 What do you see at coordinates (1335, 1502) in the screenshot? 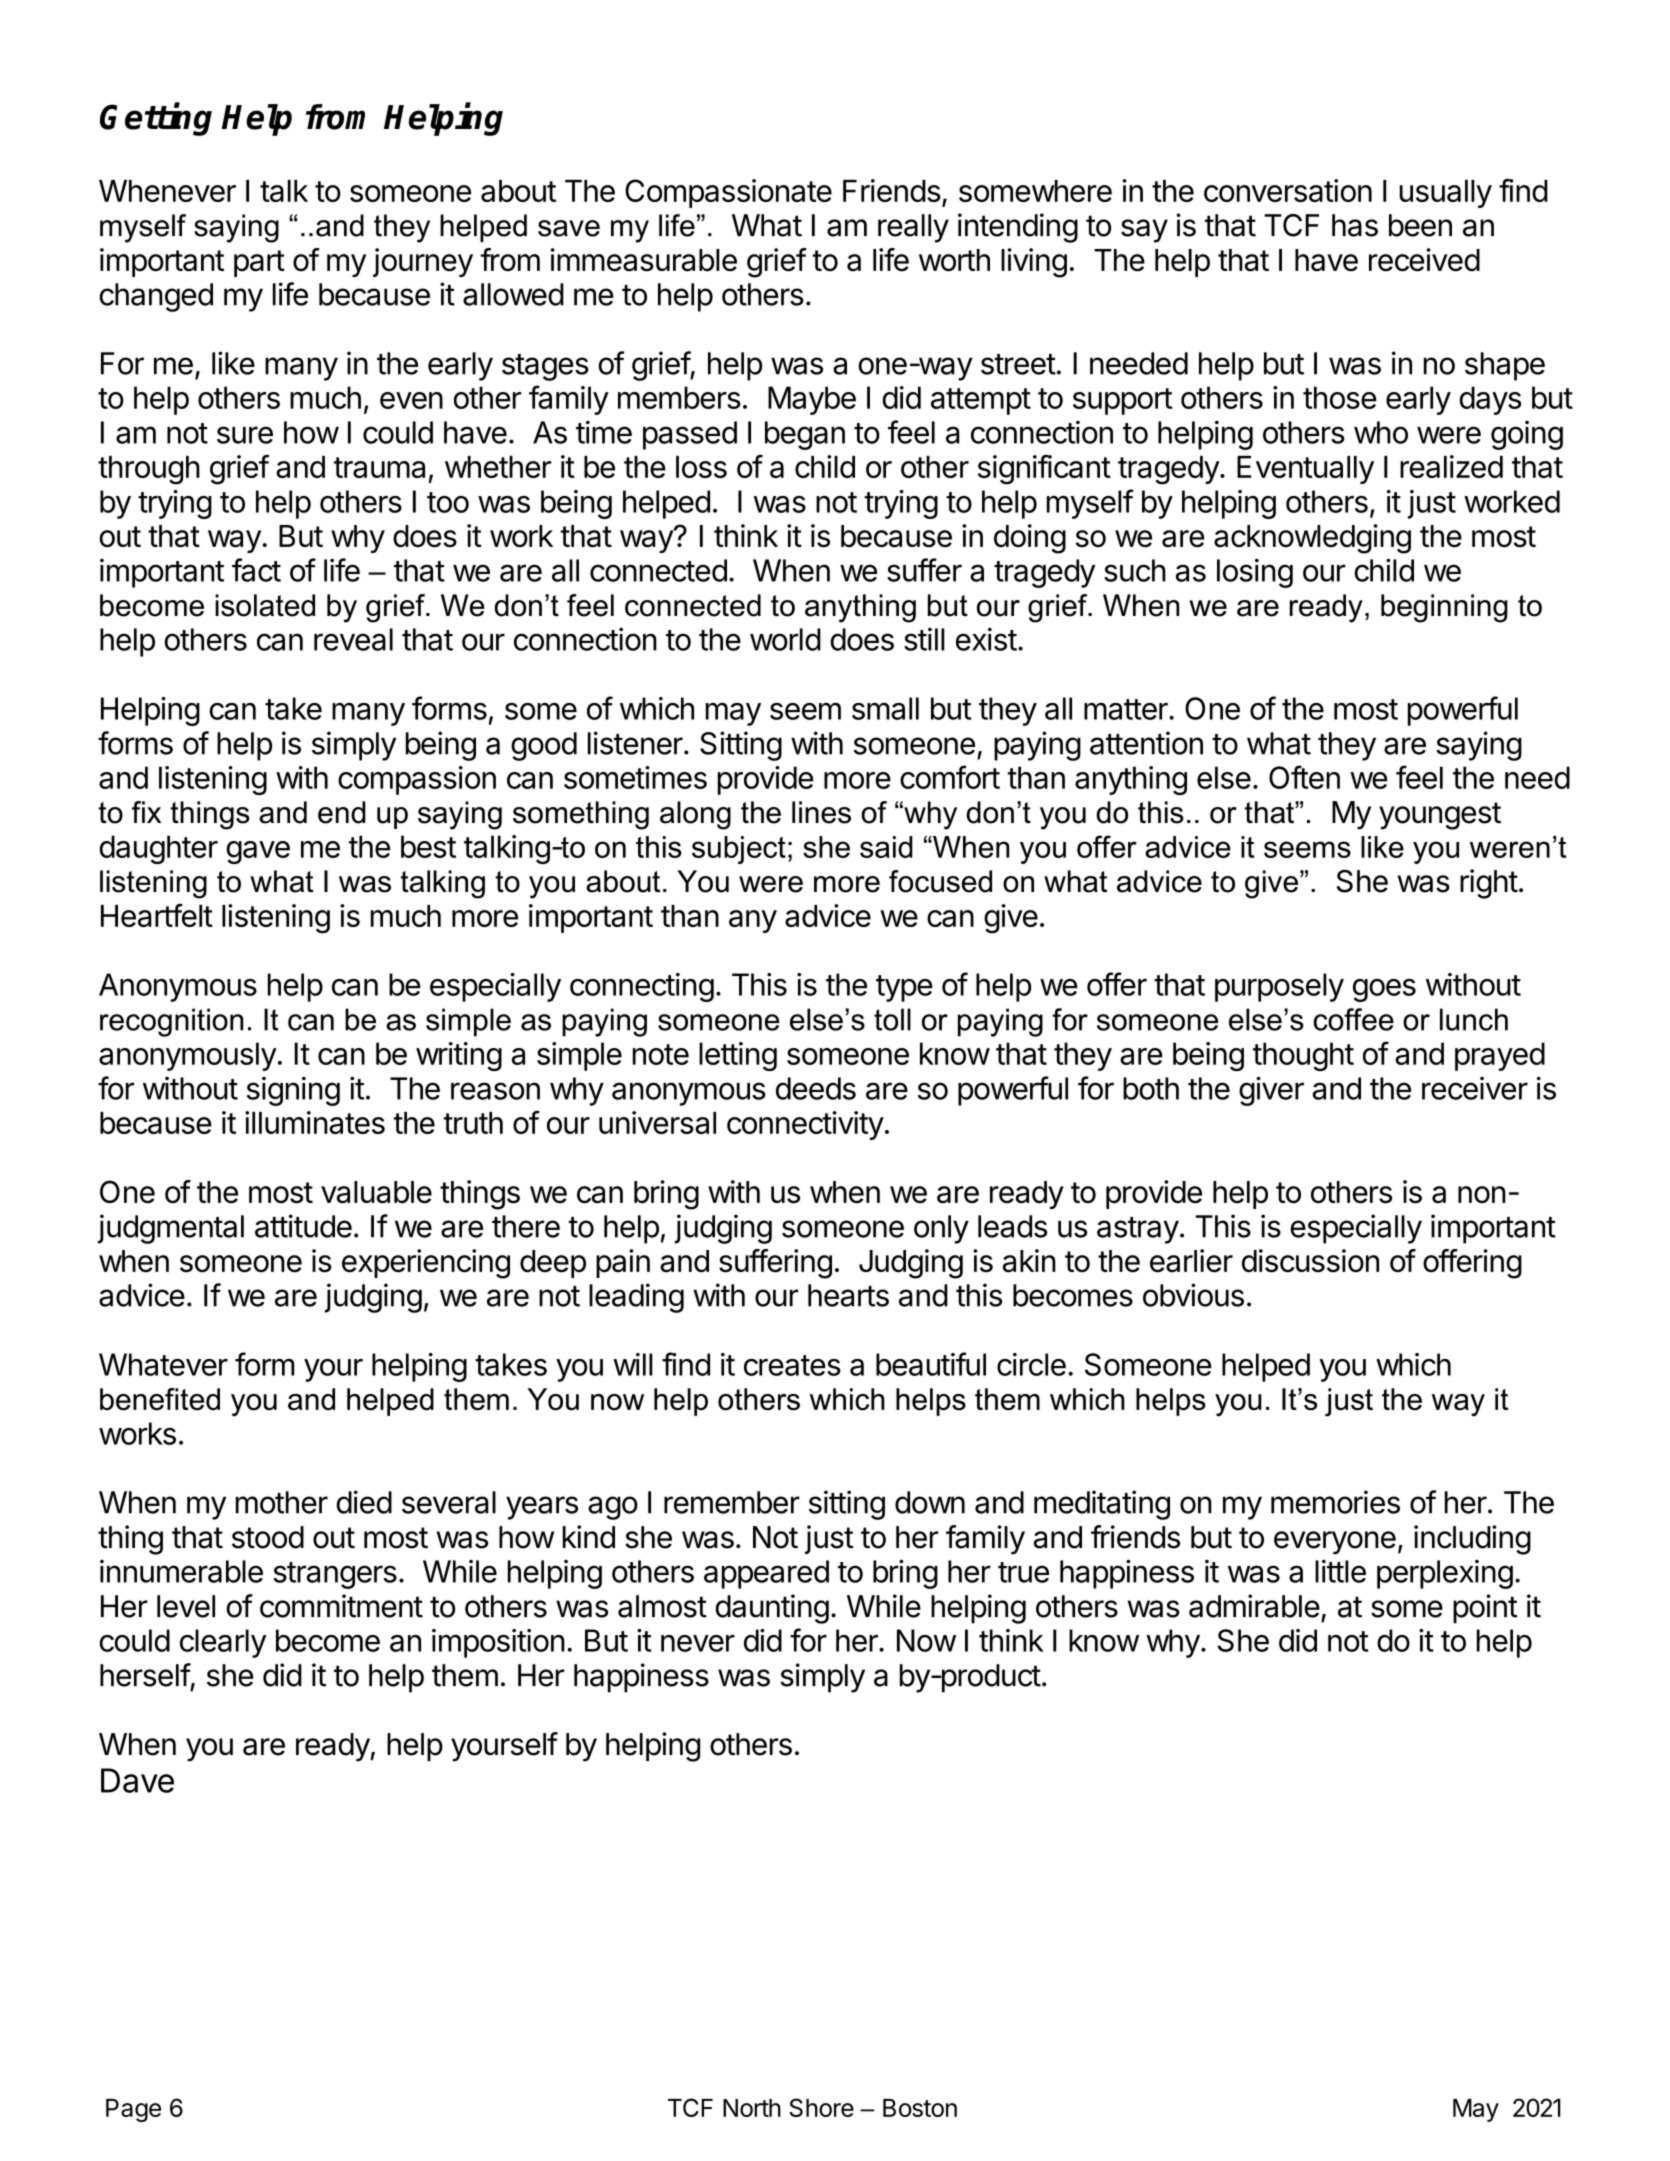
I see `memories` at bounding box center [1335, 1502].
